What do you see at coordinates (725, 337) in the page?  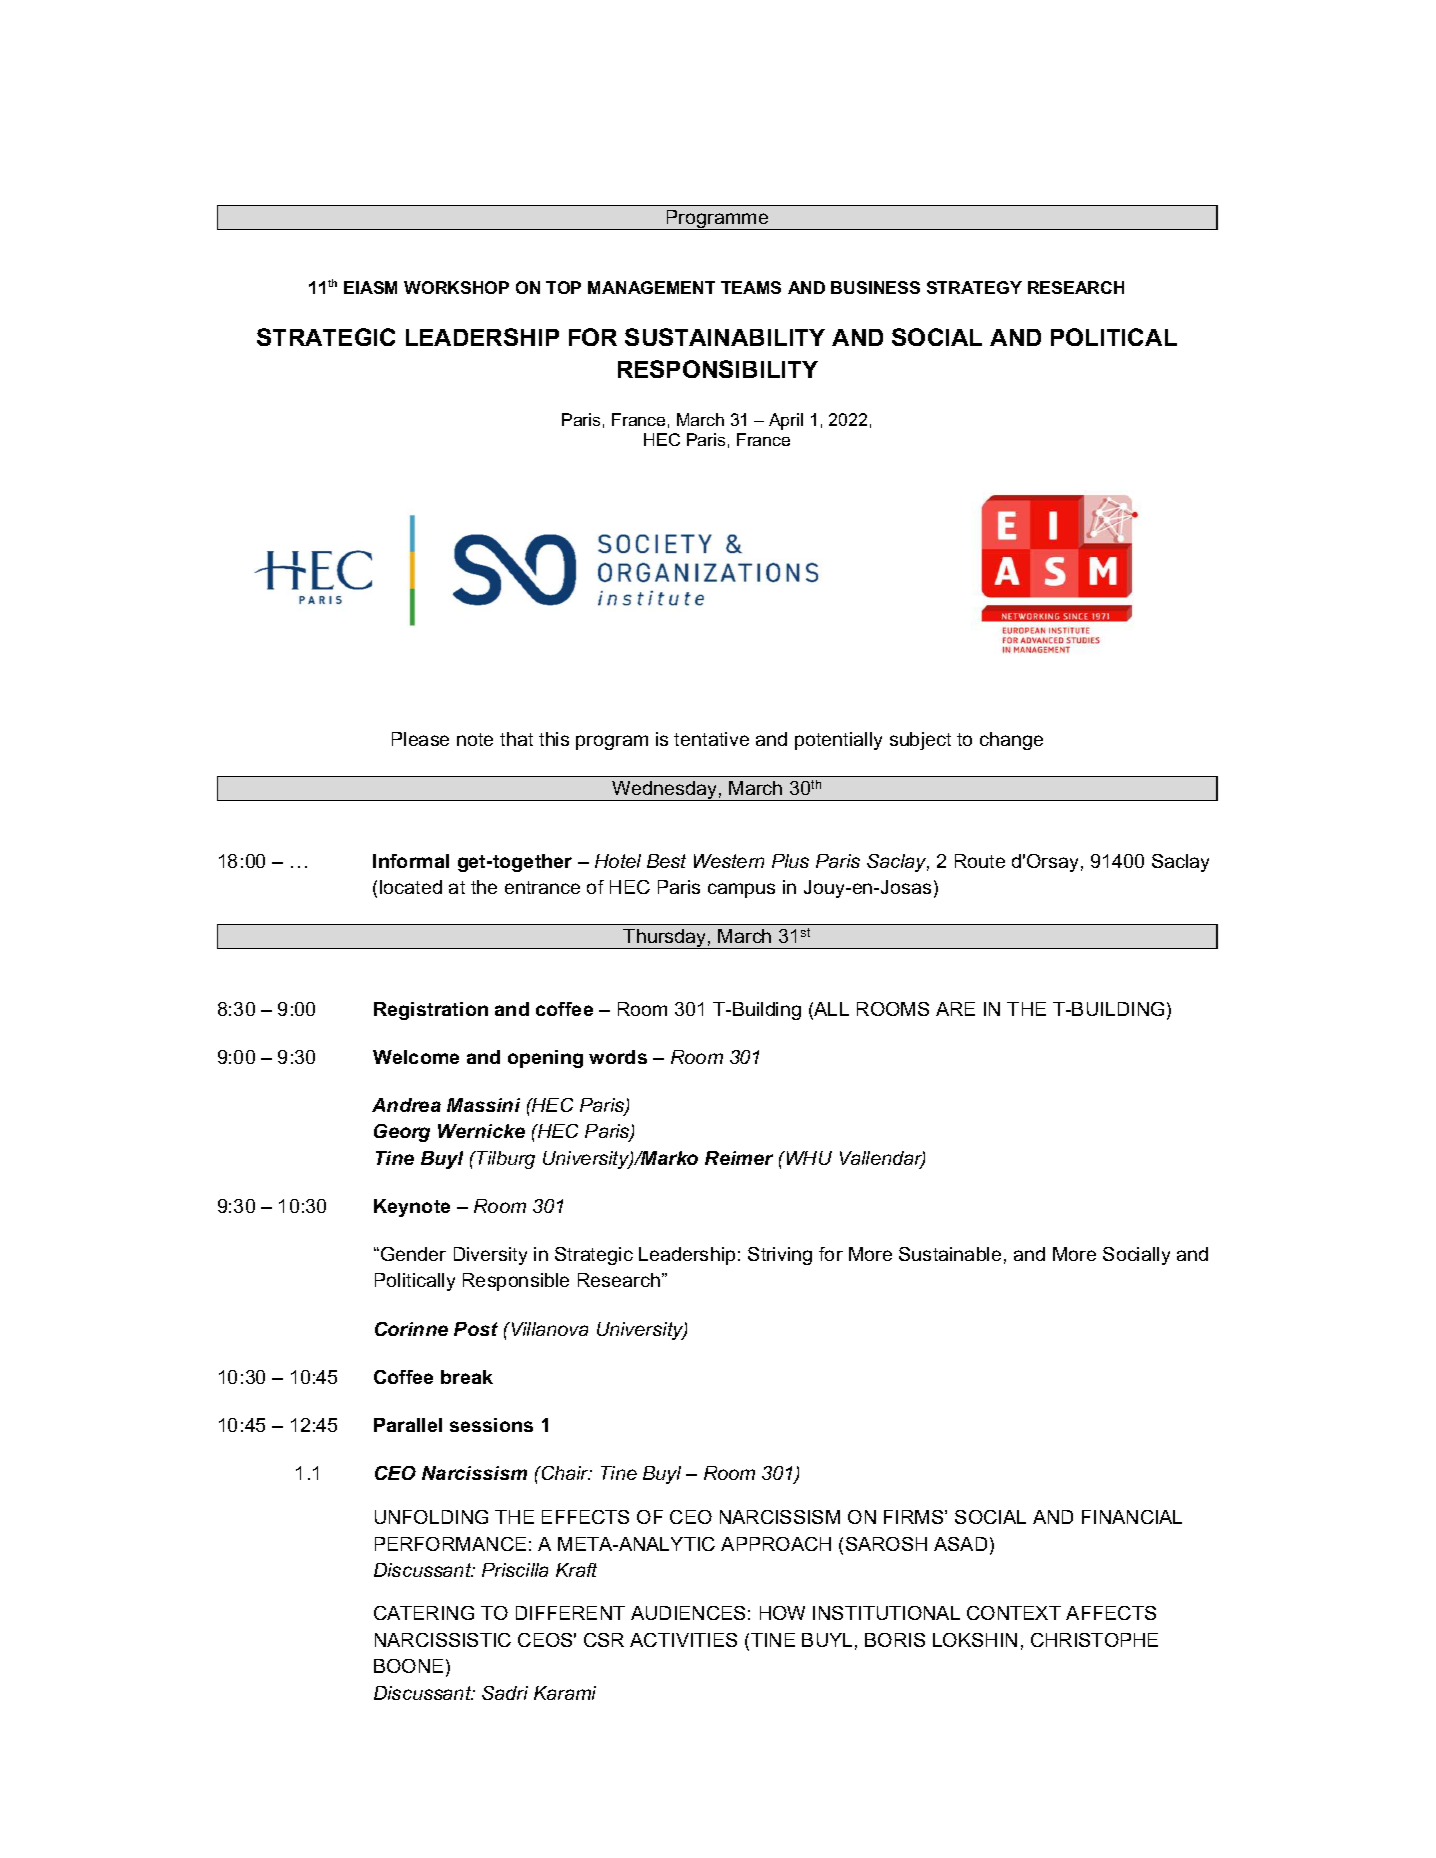 I see `SUSTAINABILITY` at bounding box center [725, 337].
